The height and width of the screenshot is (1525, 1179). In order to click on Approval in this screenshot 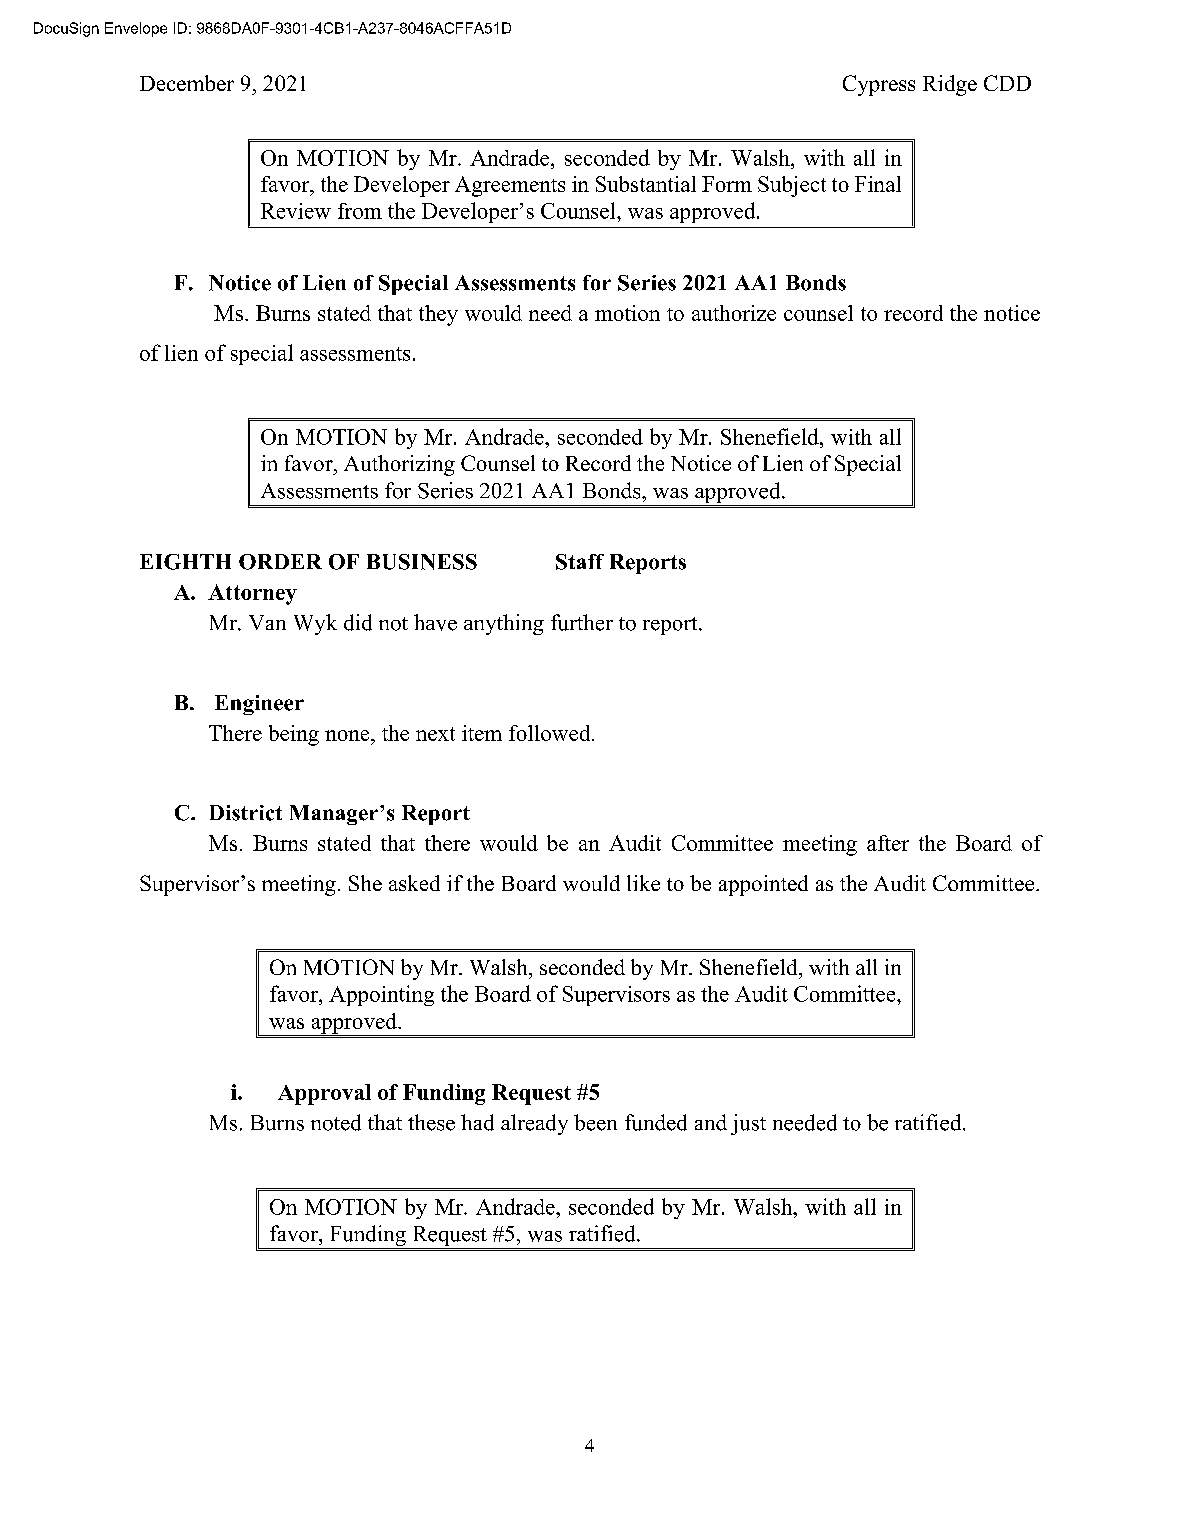, I will do `click(324, 1094)`.
